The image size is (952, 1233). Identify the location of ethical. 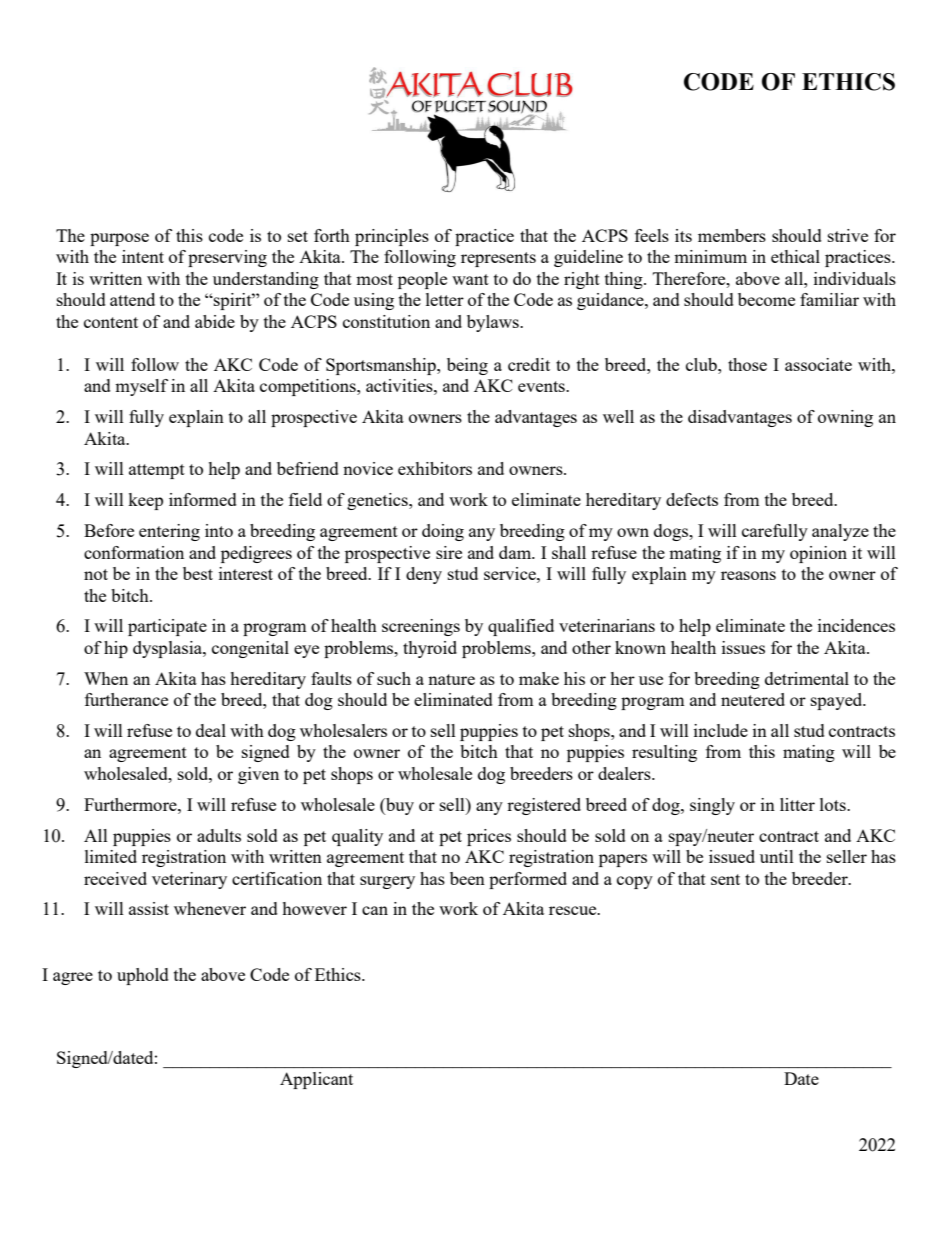
(795, 256).
